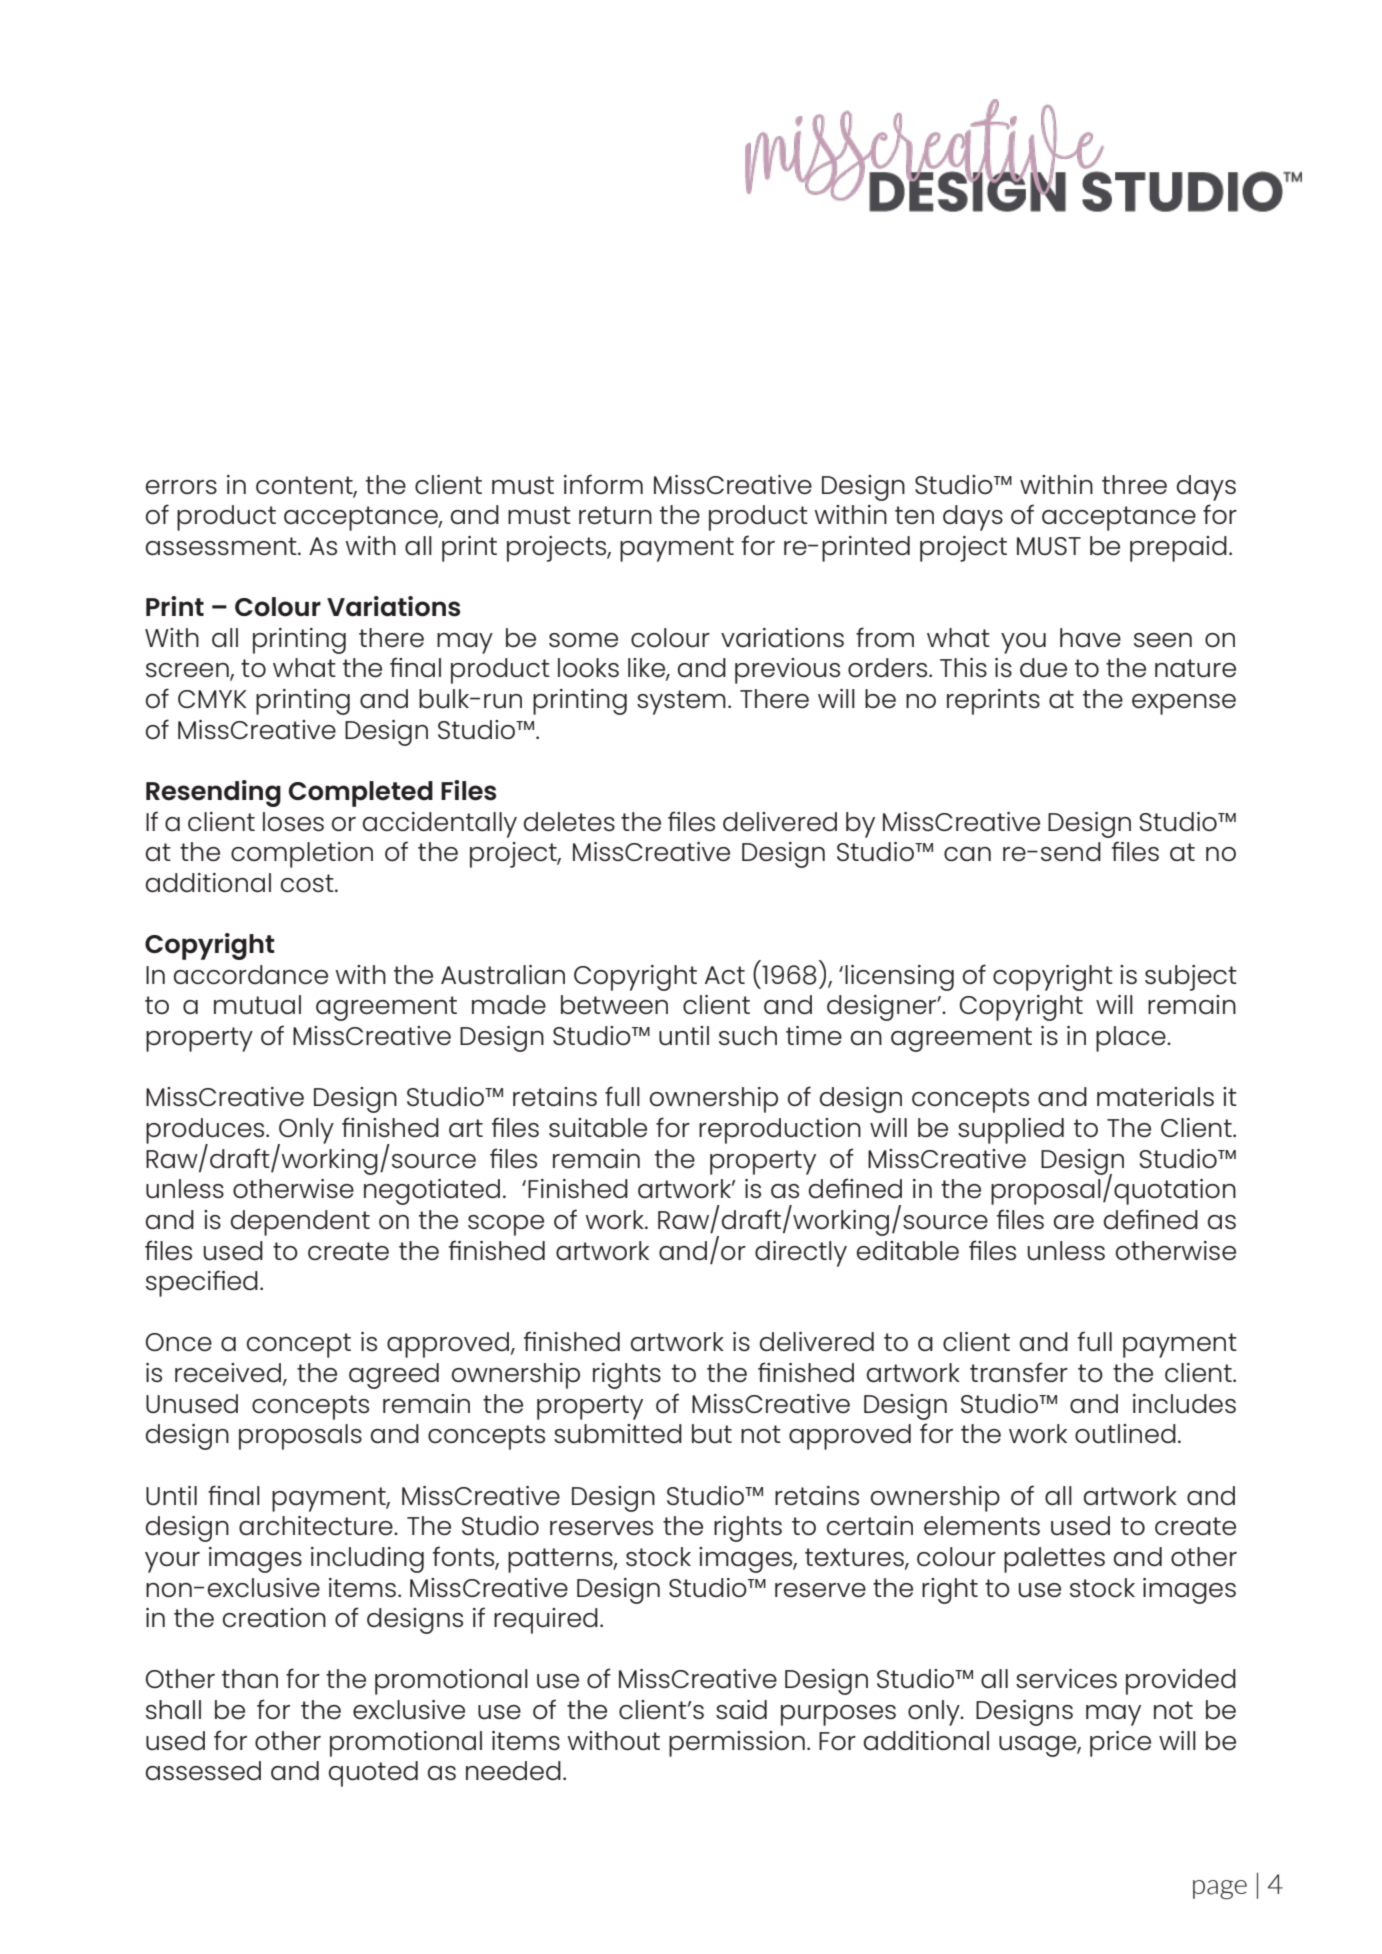  Describe the element at coordinates (1220, 1890) in the screenshot. I see `page` at that location.
